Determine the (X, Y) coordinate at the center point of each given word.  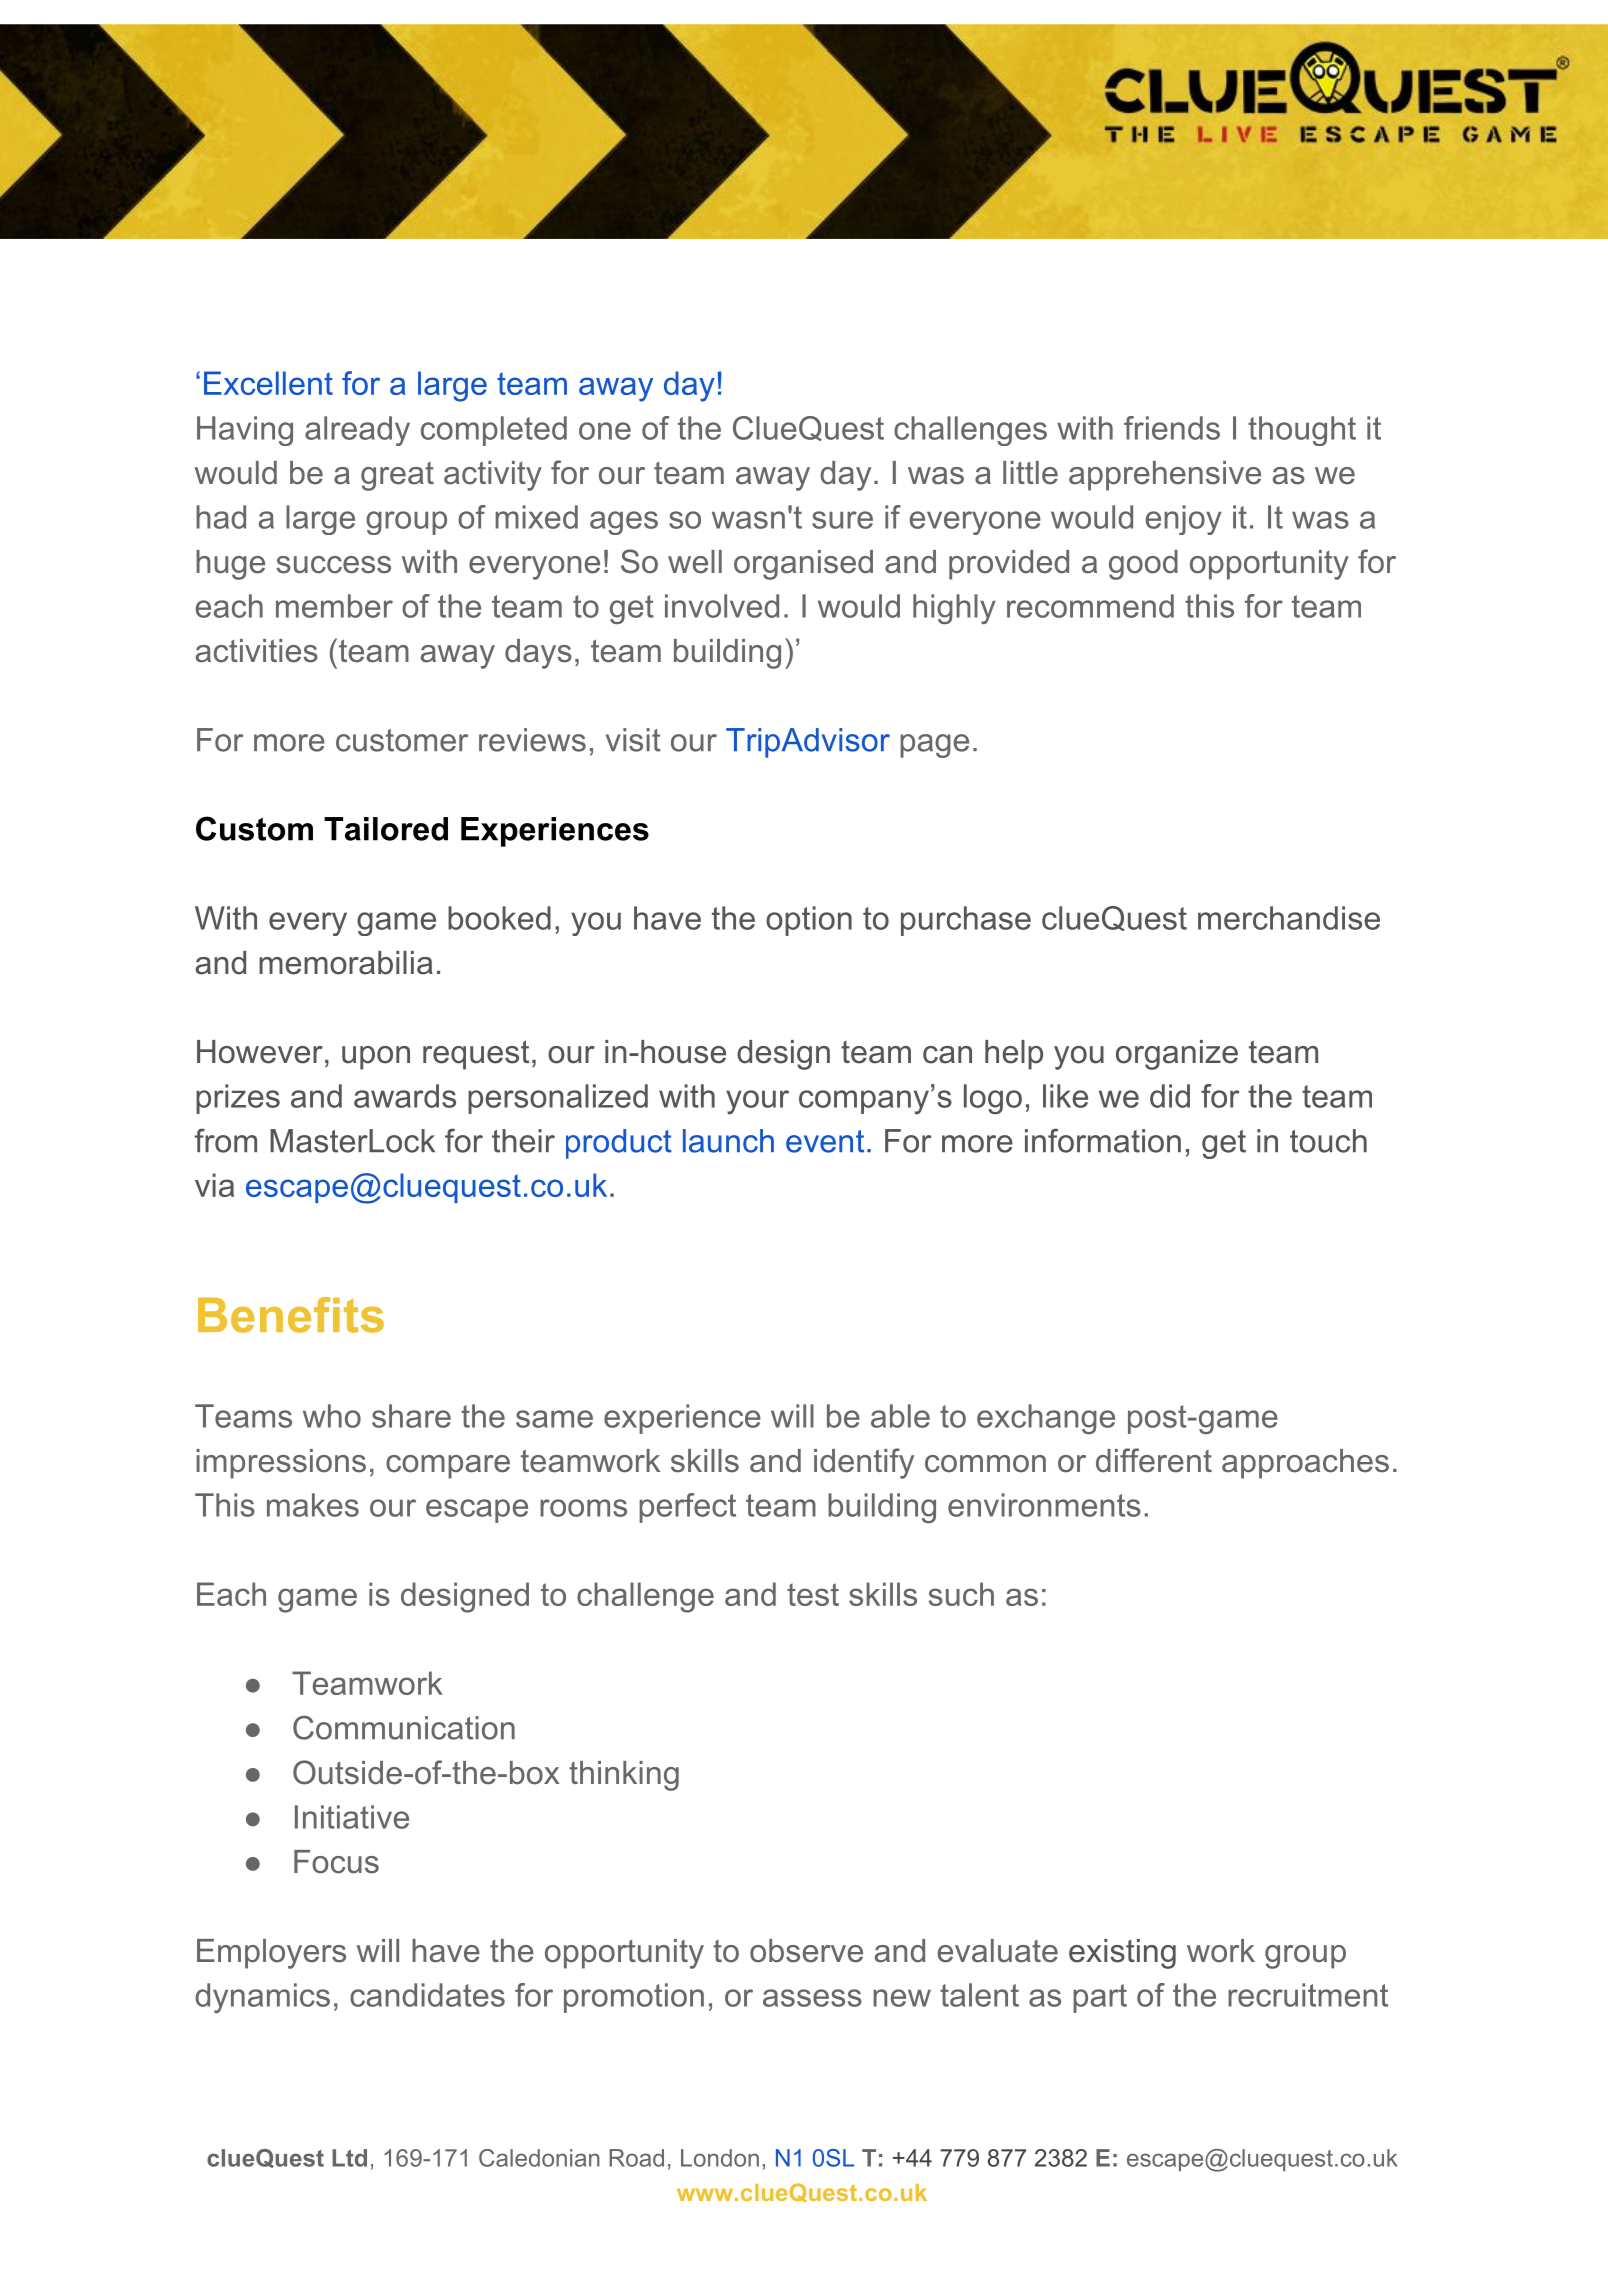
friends (1172, 428)
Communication (404, 1728)
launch (728, 1141)
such (961, 1594)
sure (842, 520)
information (1103, 1140)
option (809, 921)
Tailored (386, 829)
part (1100, 1998)
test (813, 1594)
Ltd (349, 2158)
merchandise (1289, 918)
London (720, 2158)
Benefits (291, 1315)
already (357, 431)
